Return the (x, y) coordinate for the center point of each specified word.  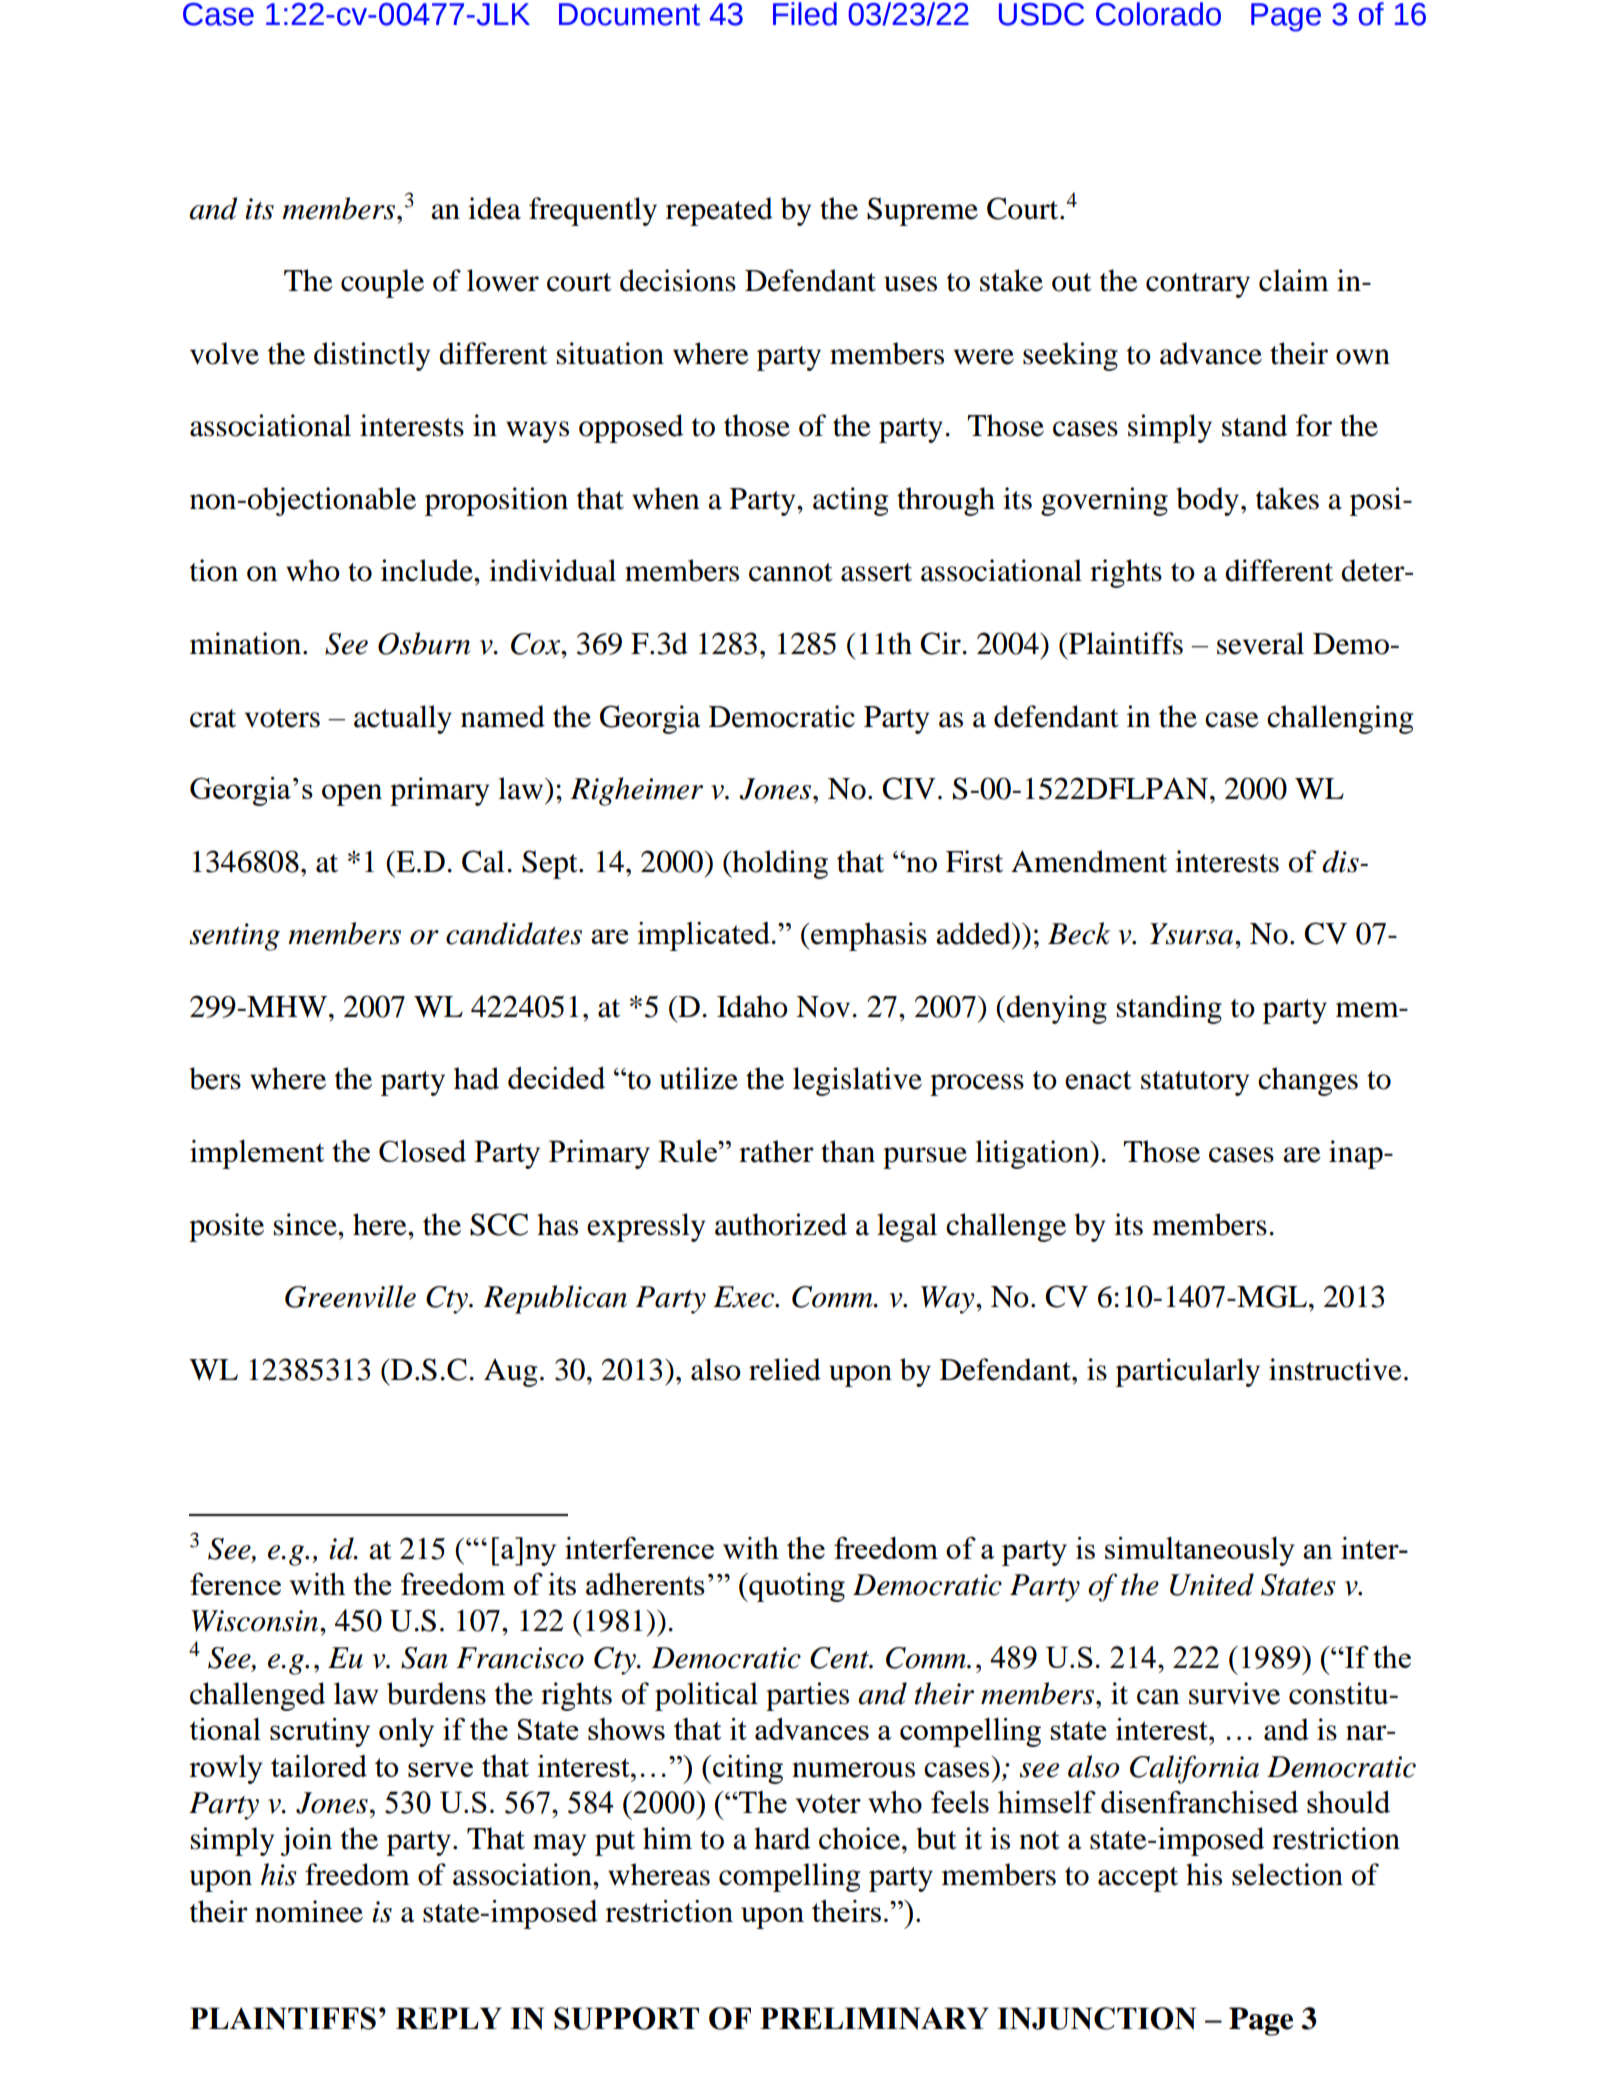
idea (494, 208)
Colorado (1158, 14)
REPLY (449, 2018)
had (476, 1078)
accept (1138, 1879)
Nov (824, 1007)
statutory (1195, 1083)
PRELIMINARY (874, 2018)
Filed (805, 14)
